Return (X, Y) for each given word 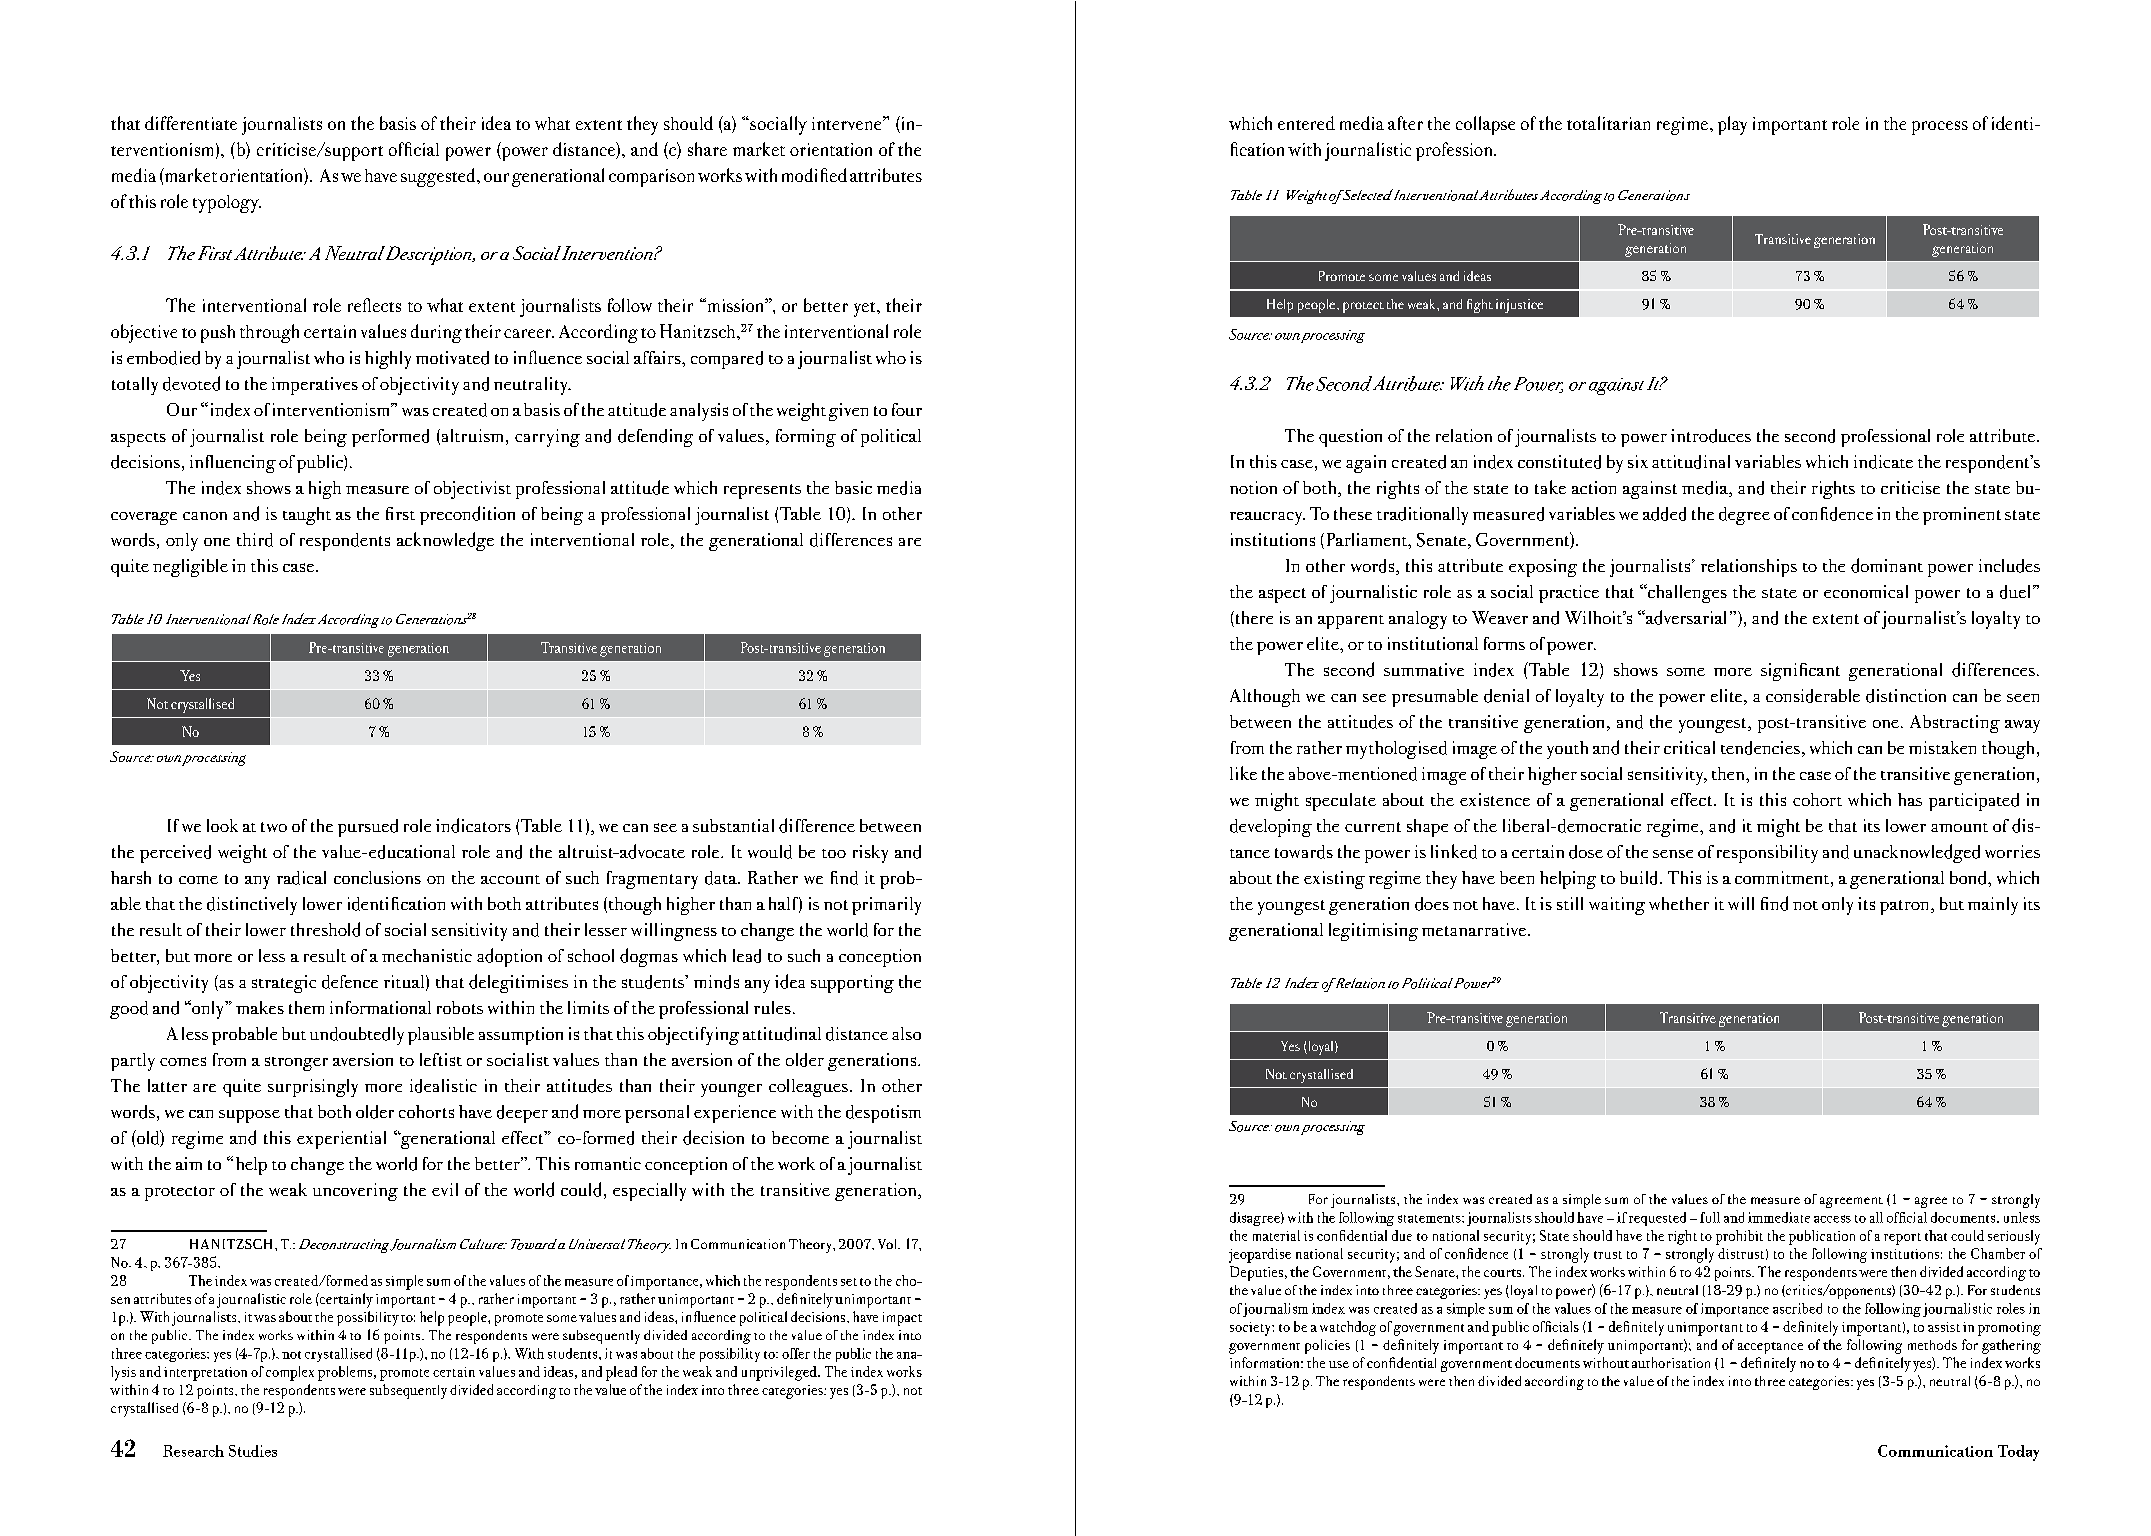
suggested (439, 177)
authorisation (1671, 1362)
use (1339, 1364)
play (1732, 125)
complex (290, 1373)
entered (1306, 123)
